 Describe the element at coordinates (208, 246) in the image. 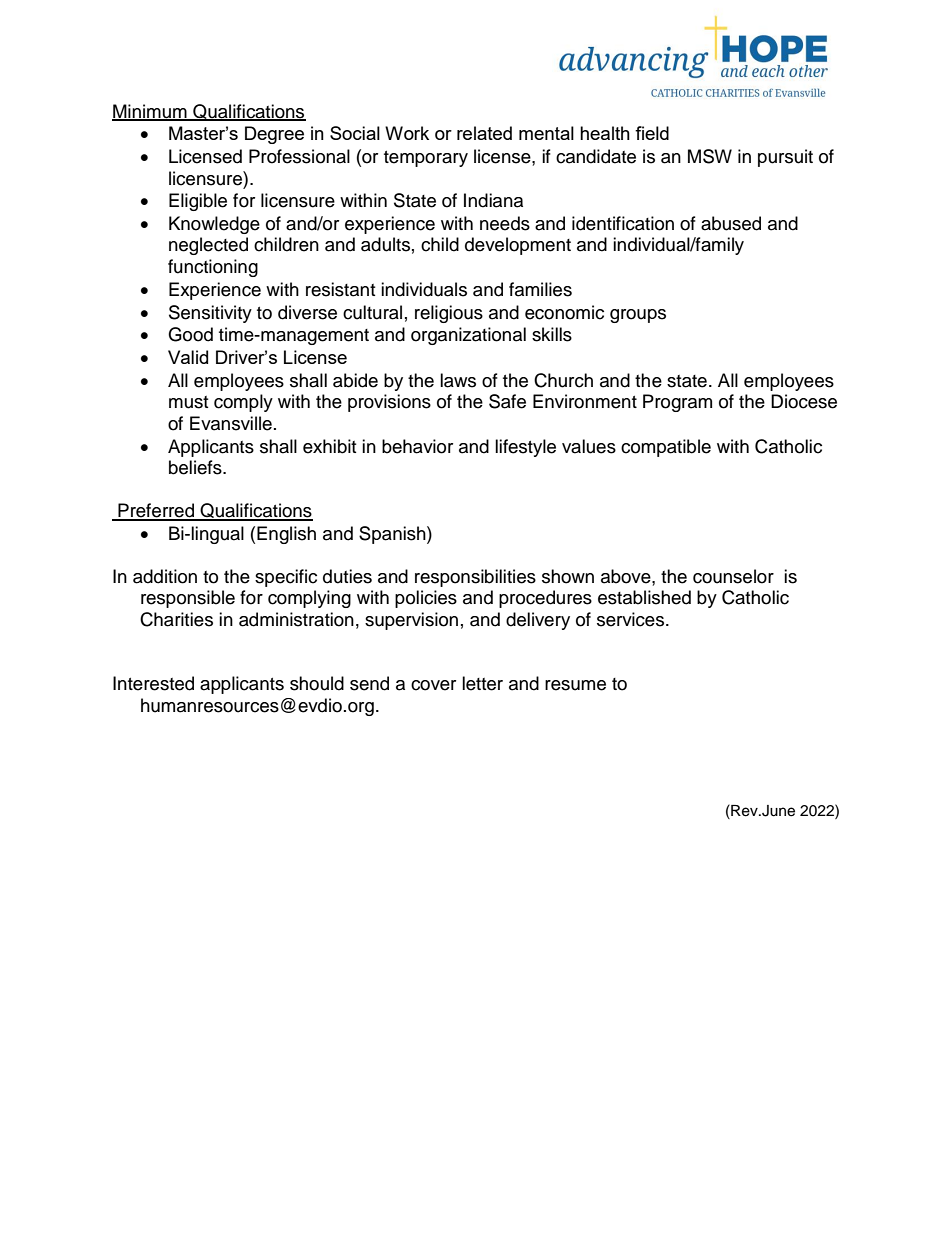

I see `neglected` at that location.
